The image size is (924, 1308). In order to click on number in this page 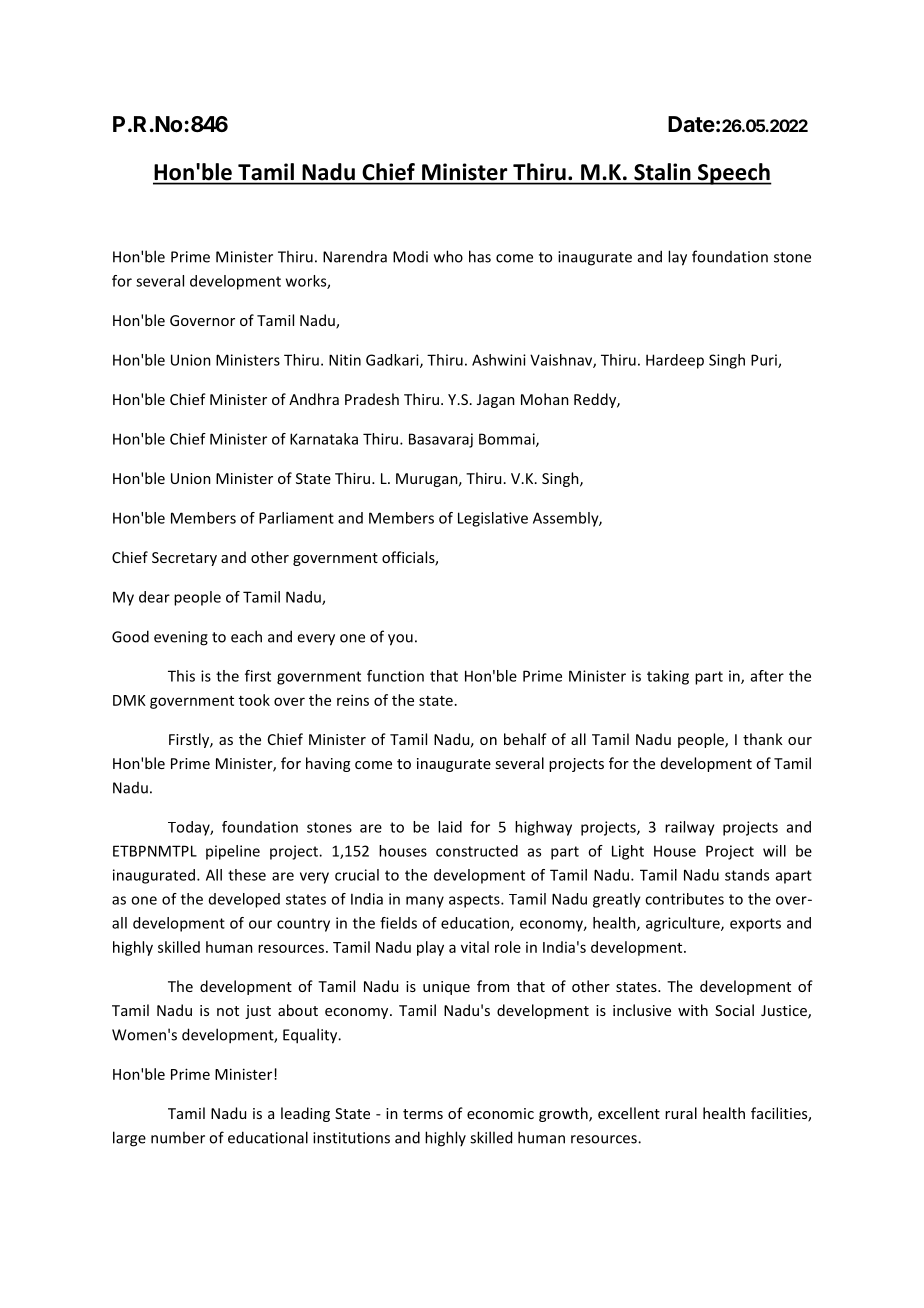, I will do `click(178, 1137)`.
